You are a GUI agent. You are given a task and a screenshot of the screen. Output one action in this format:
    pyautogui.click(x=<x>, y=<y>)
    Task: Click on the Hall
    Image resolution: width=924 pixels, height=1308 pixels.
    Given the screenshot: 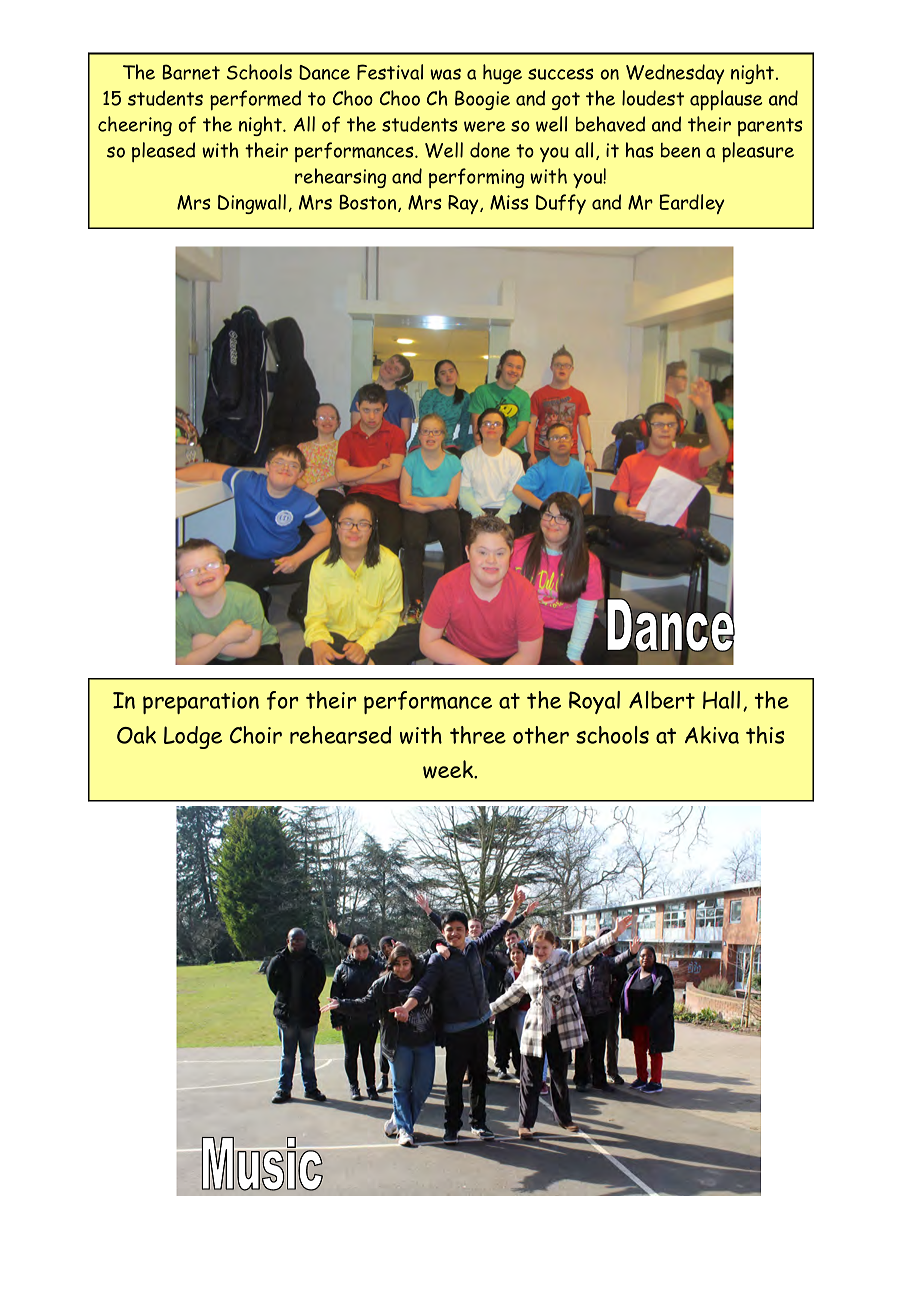 What is the action you would take?
    pyautogui.click(x=721, y=700)
